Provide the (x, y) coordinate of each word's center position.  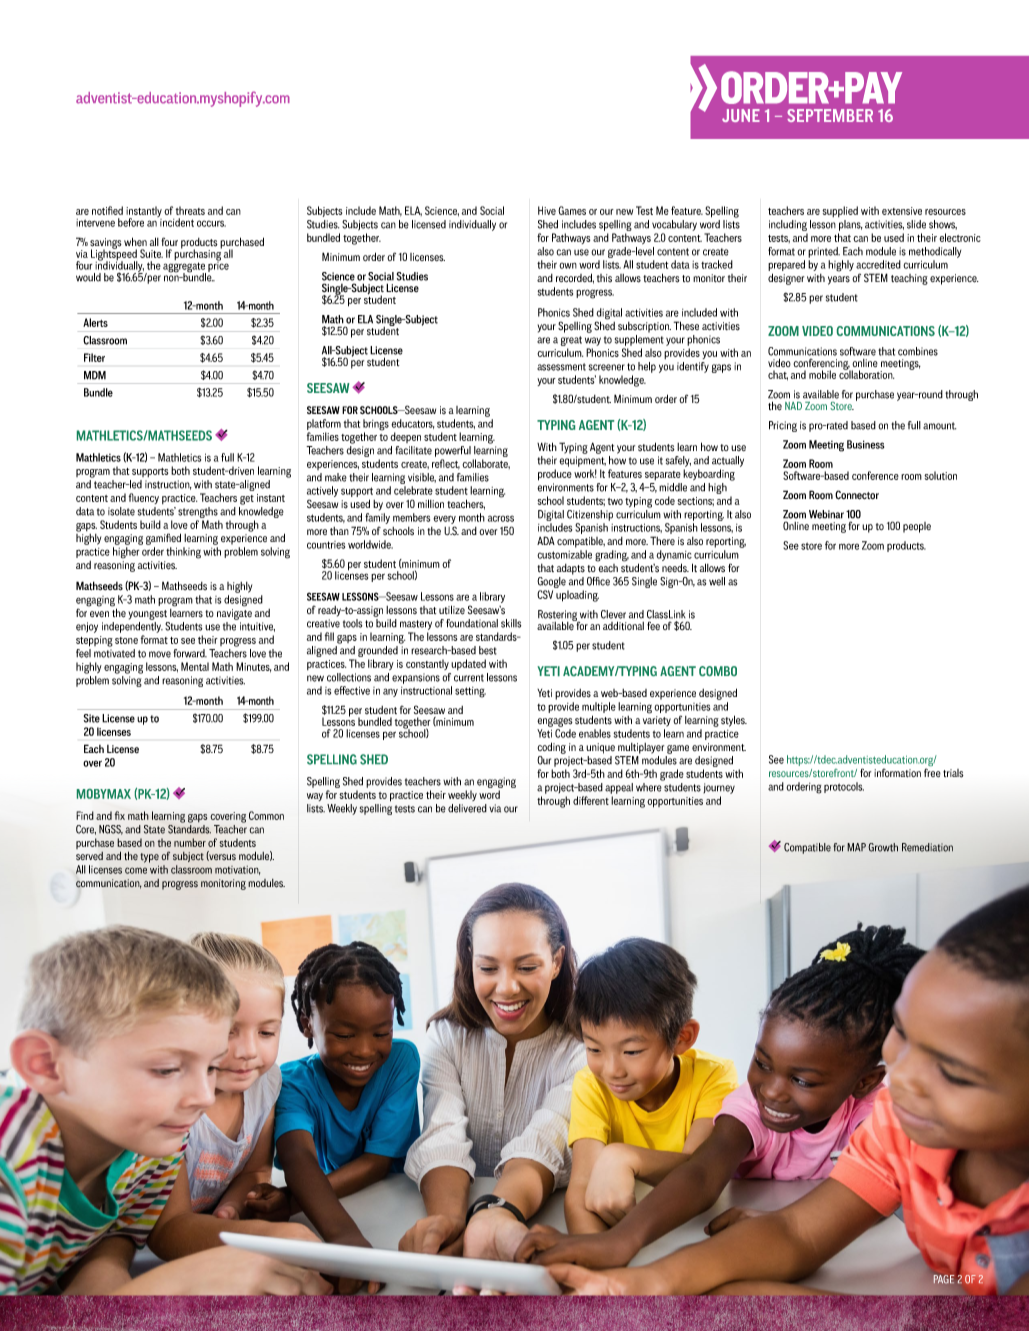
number (190, 842)
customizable (564, 554)
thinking (183, 553)
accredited (878, 264)
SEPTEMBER (830, 115)
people (917, 527)
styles (734, 721)
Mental (195, 666)
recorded (575, 278)
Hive (547, 210)
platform (324, 424)
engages (555, 722)
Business (865, 444)
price (218, 265)
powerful (453, 451)
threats (190, 210)
